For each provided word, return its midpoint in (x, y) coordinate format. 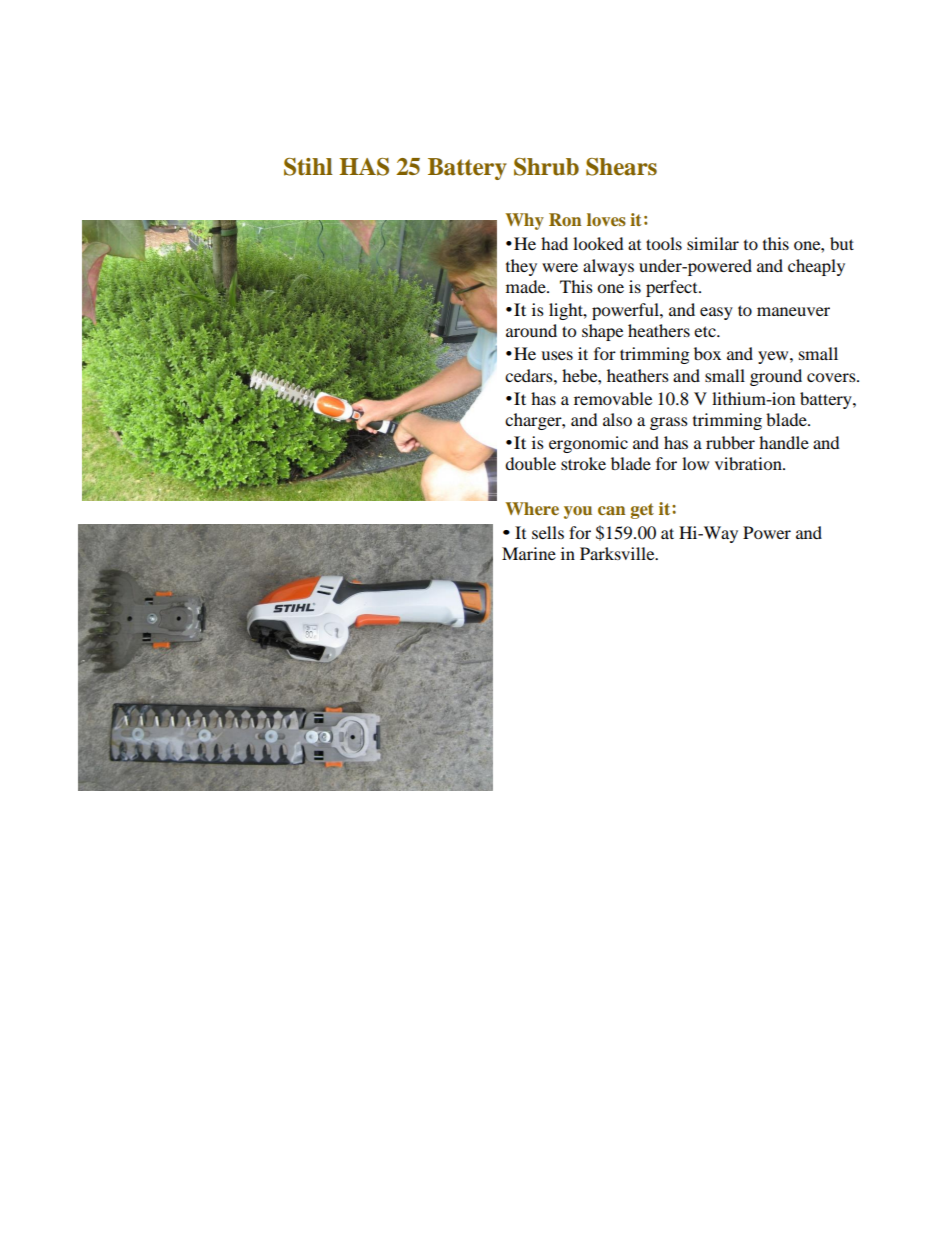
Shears (621, 167)
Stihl (308, 167)
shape (602, 332)
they (521, 267)
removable (613, 398)
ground (776, 377)
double (530, 463)
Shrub (546, 167)
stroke (583, 463)
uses (557, 355)
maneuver (793, 311)
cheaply (816, 267)
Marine (529, 553)
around (531, 330)
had (554, 243)
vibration (749, 463)
